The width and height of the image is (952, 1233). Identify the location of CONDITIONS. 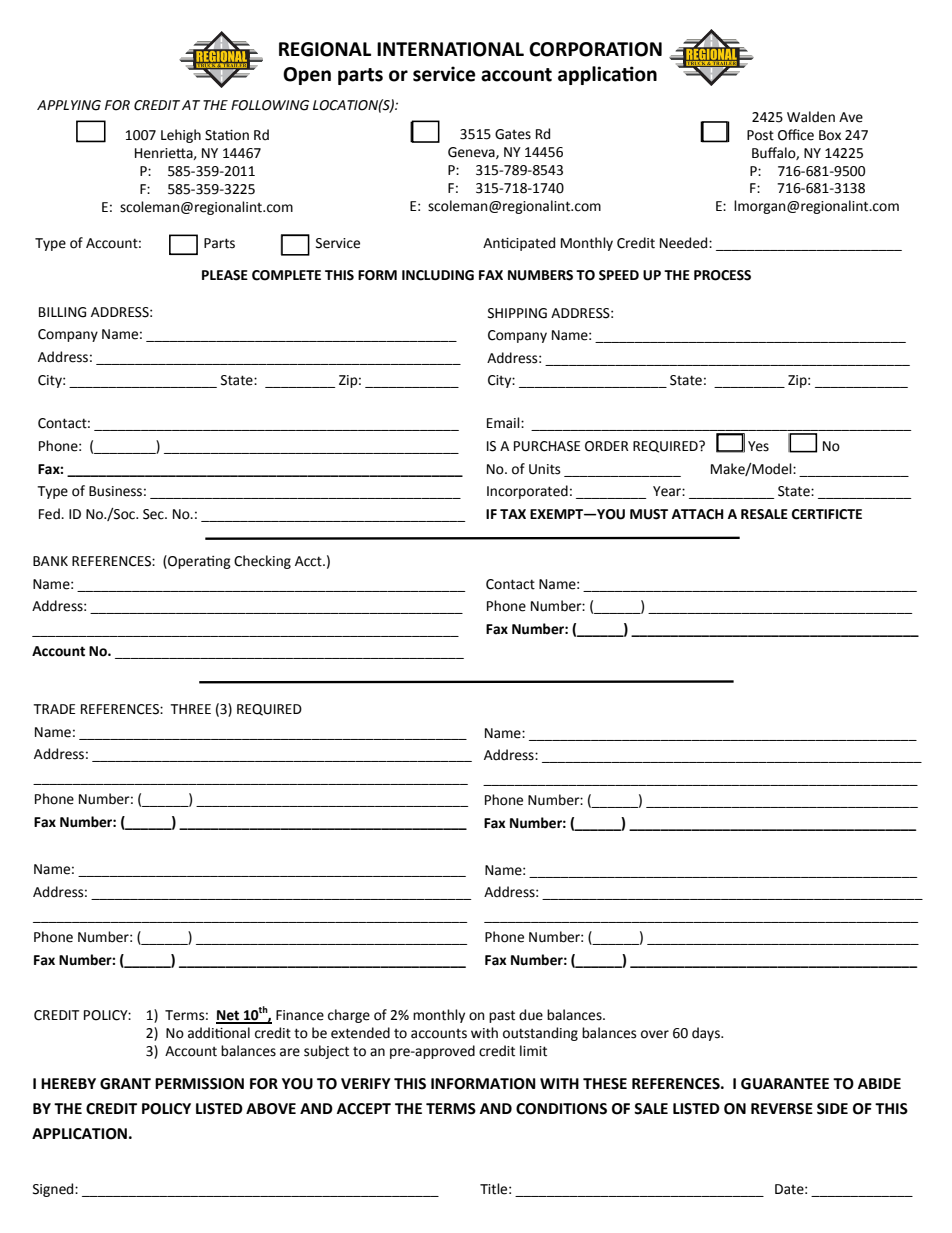
(561, 1109).
